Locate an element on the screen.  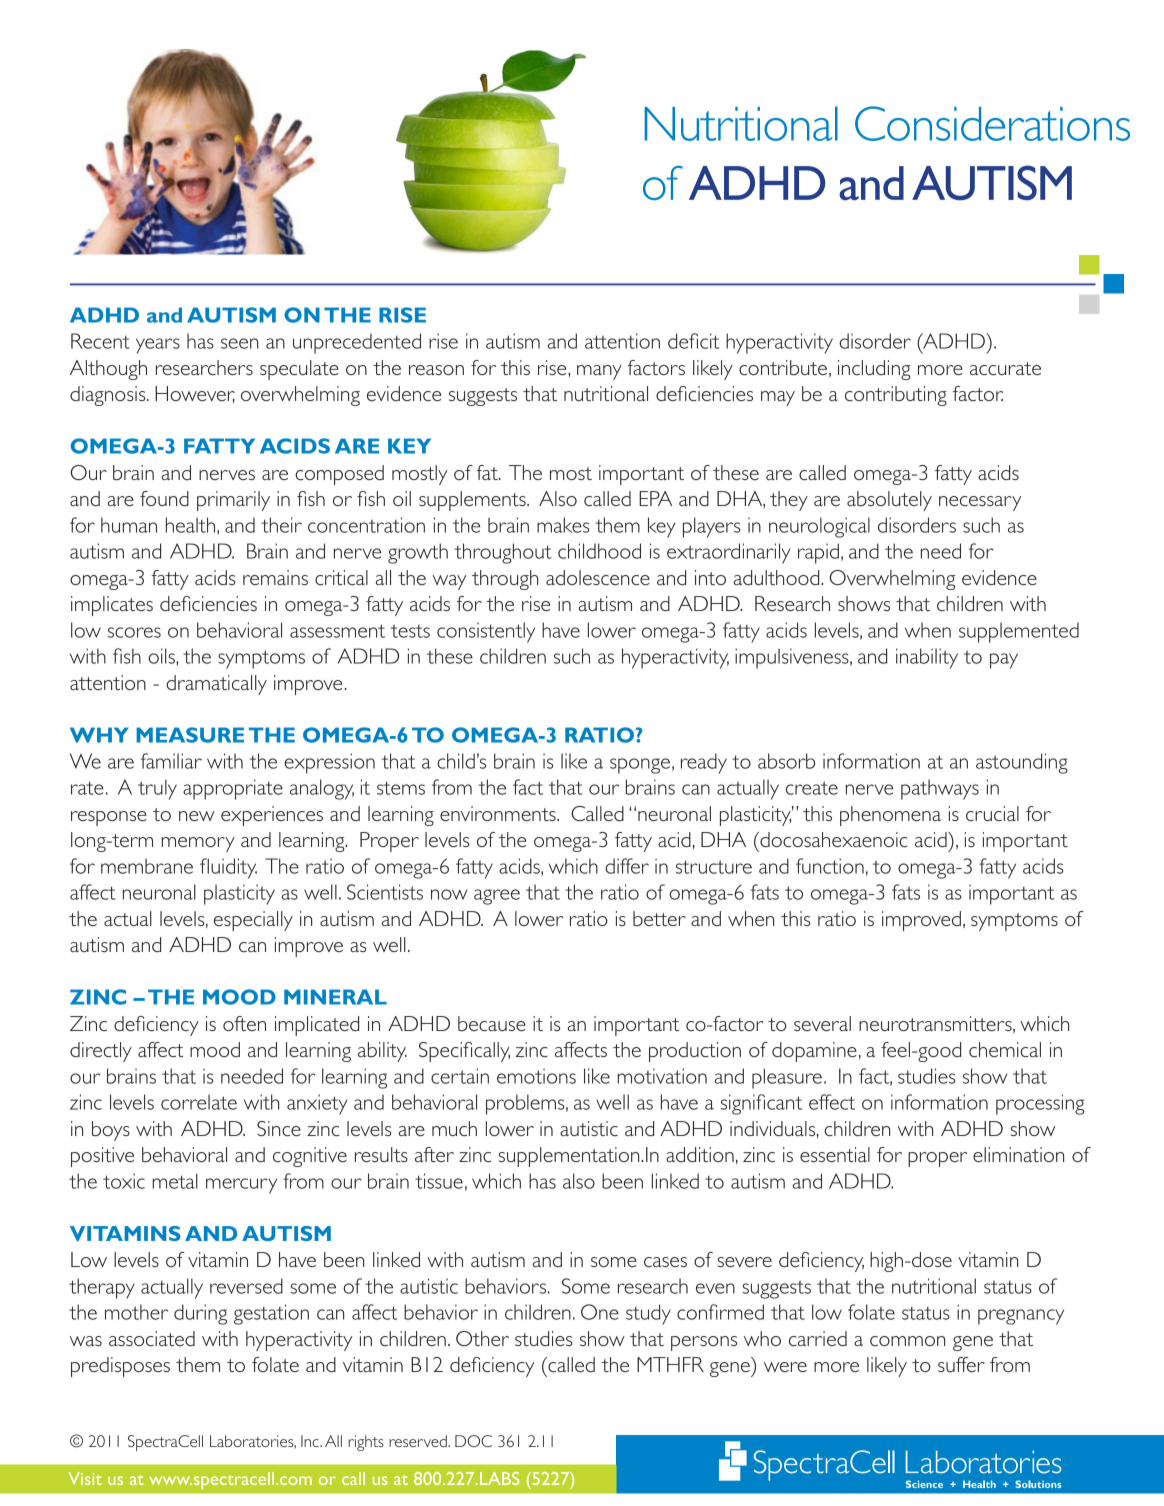
function is located at coordinates (830, 866).
